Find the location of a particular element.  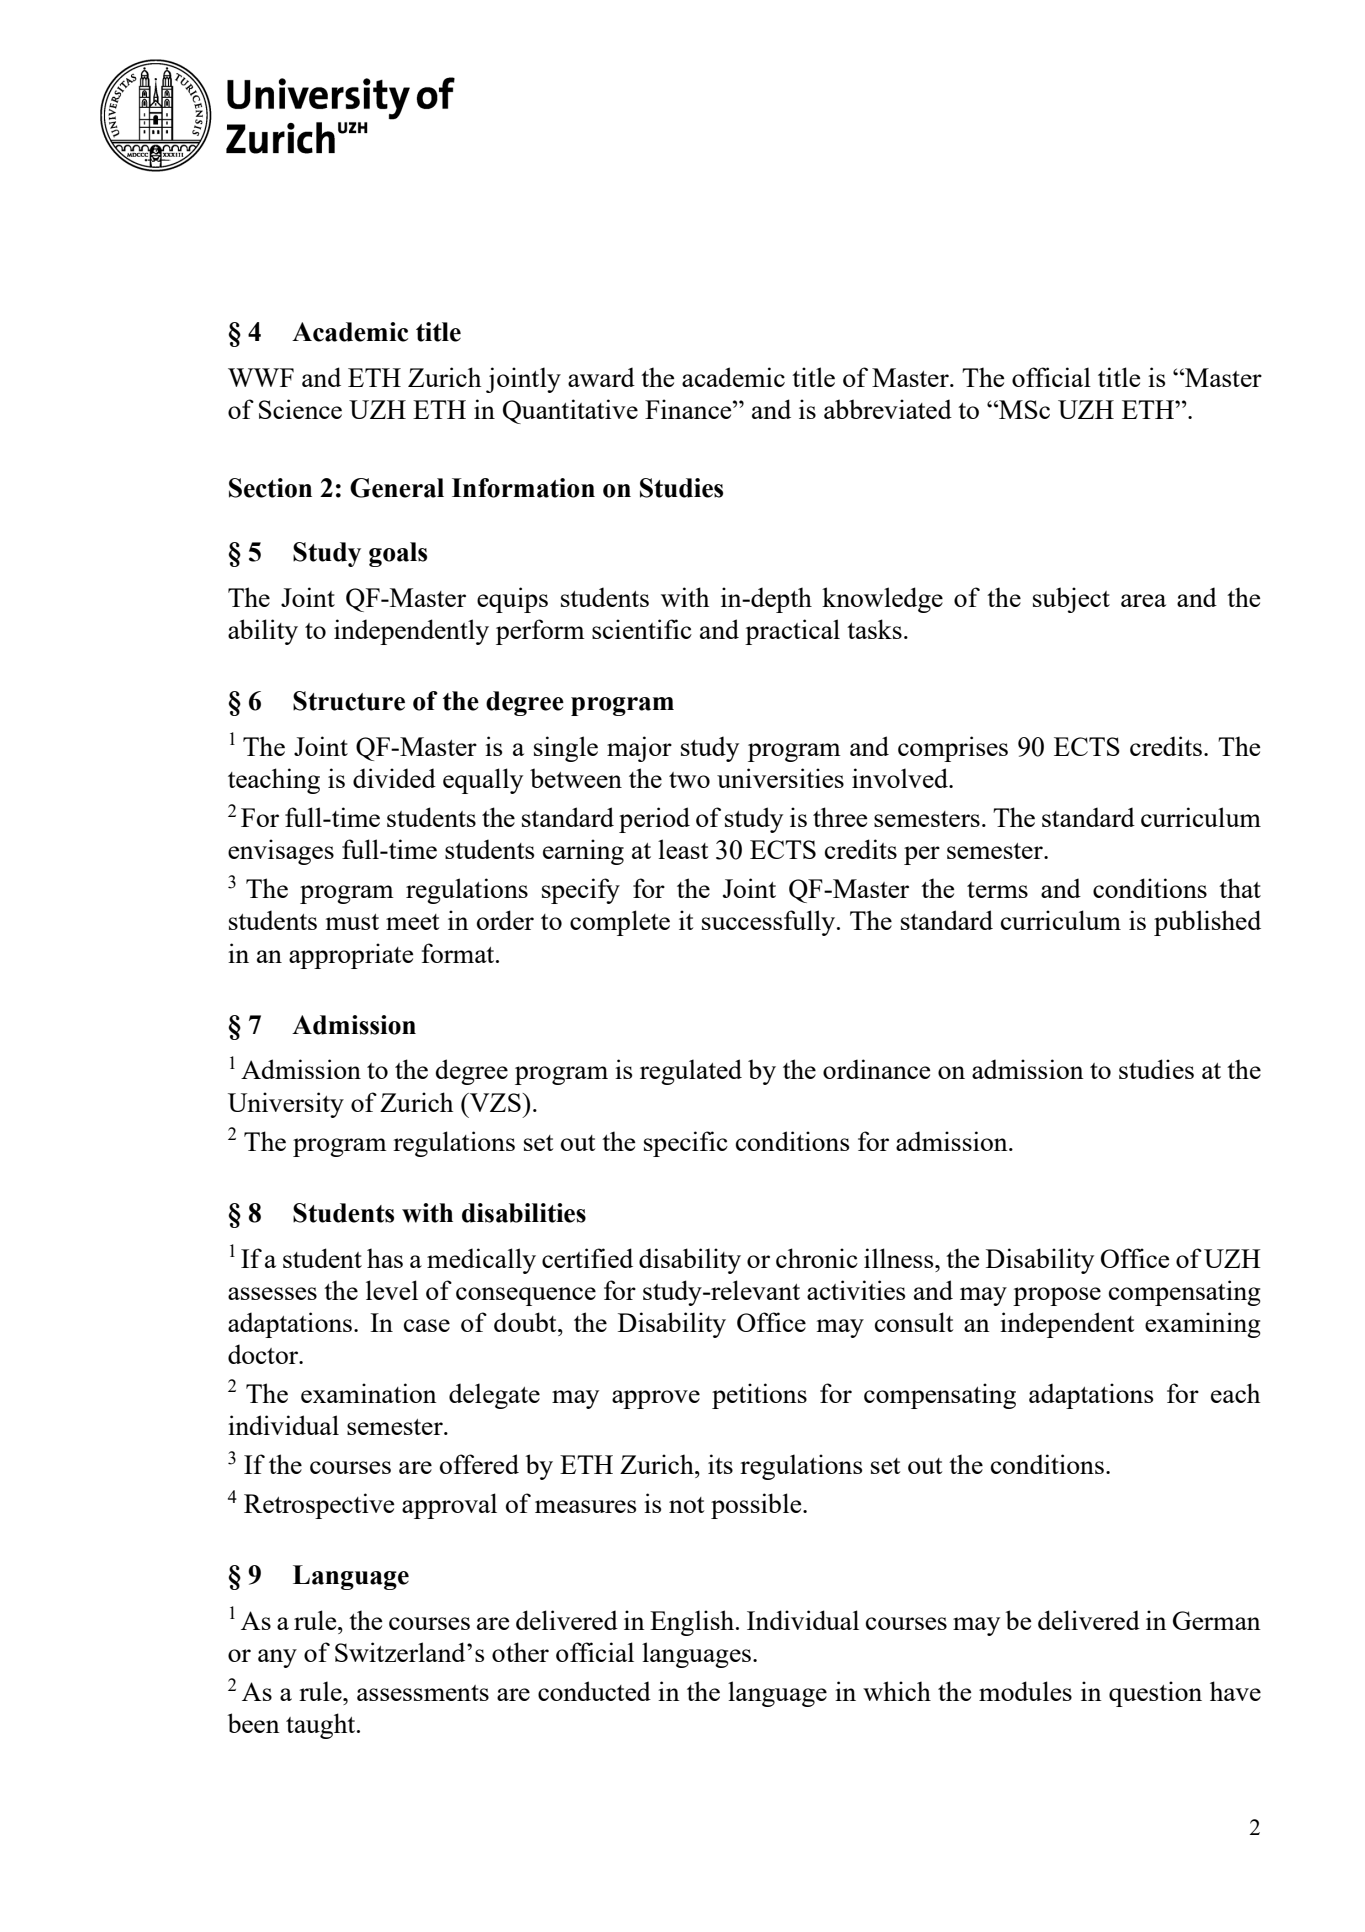

that is located at coordinates (1240, 888).
